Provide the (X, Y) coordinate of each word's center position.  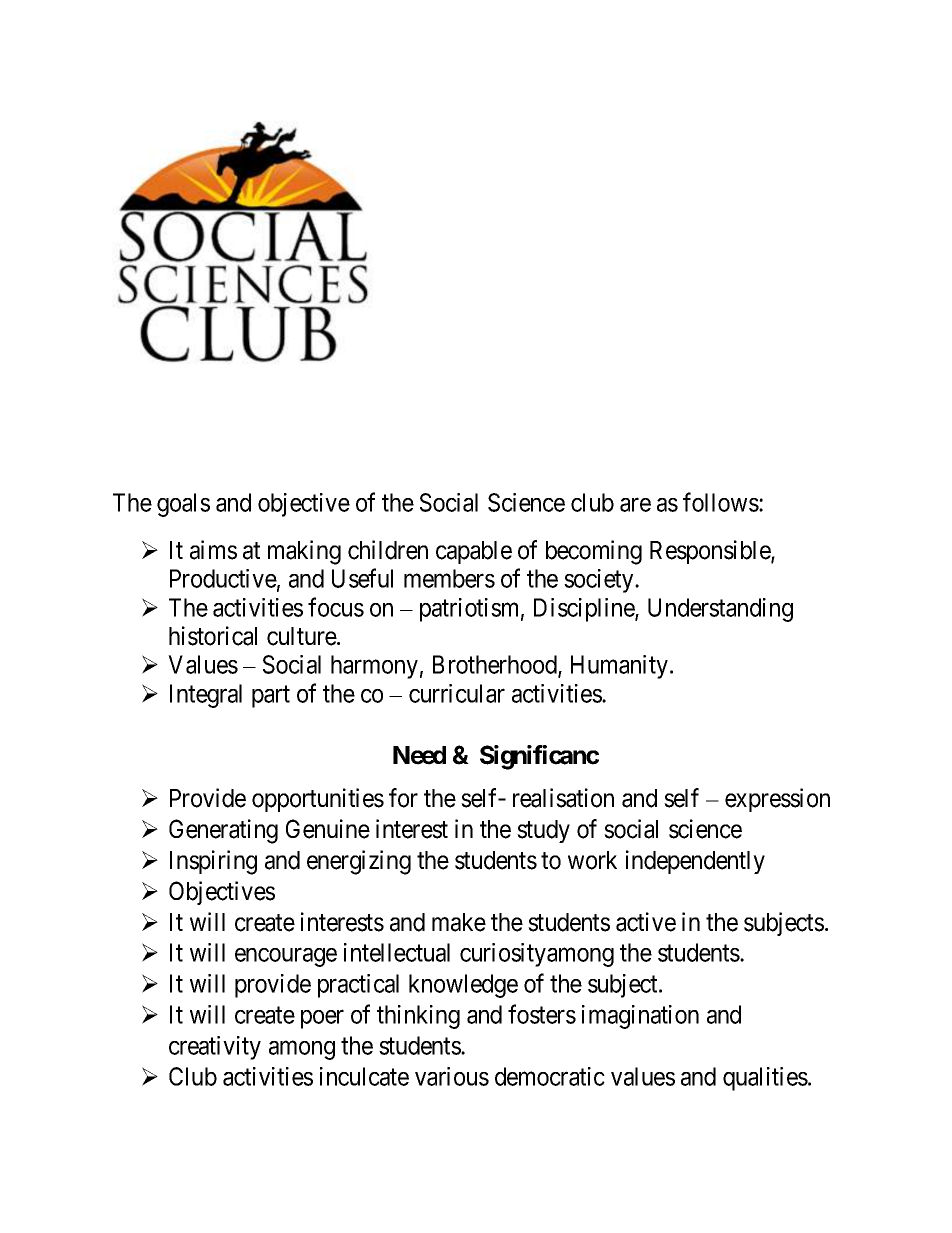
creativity (215, 1048)
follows (721, 502)
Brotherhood (496, 666)
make (459, 922)
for (403, 798)
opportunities (318, 800)
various (452, 1076)
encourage (286, 957)
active (646, 922)
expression (777, 800)
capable (474, 552)
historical (213, 636)
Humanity (621, 667)
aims (213, 550)
